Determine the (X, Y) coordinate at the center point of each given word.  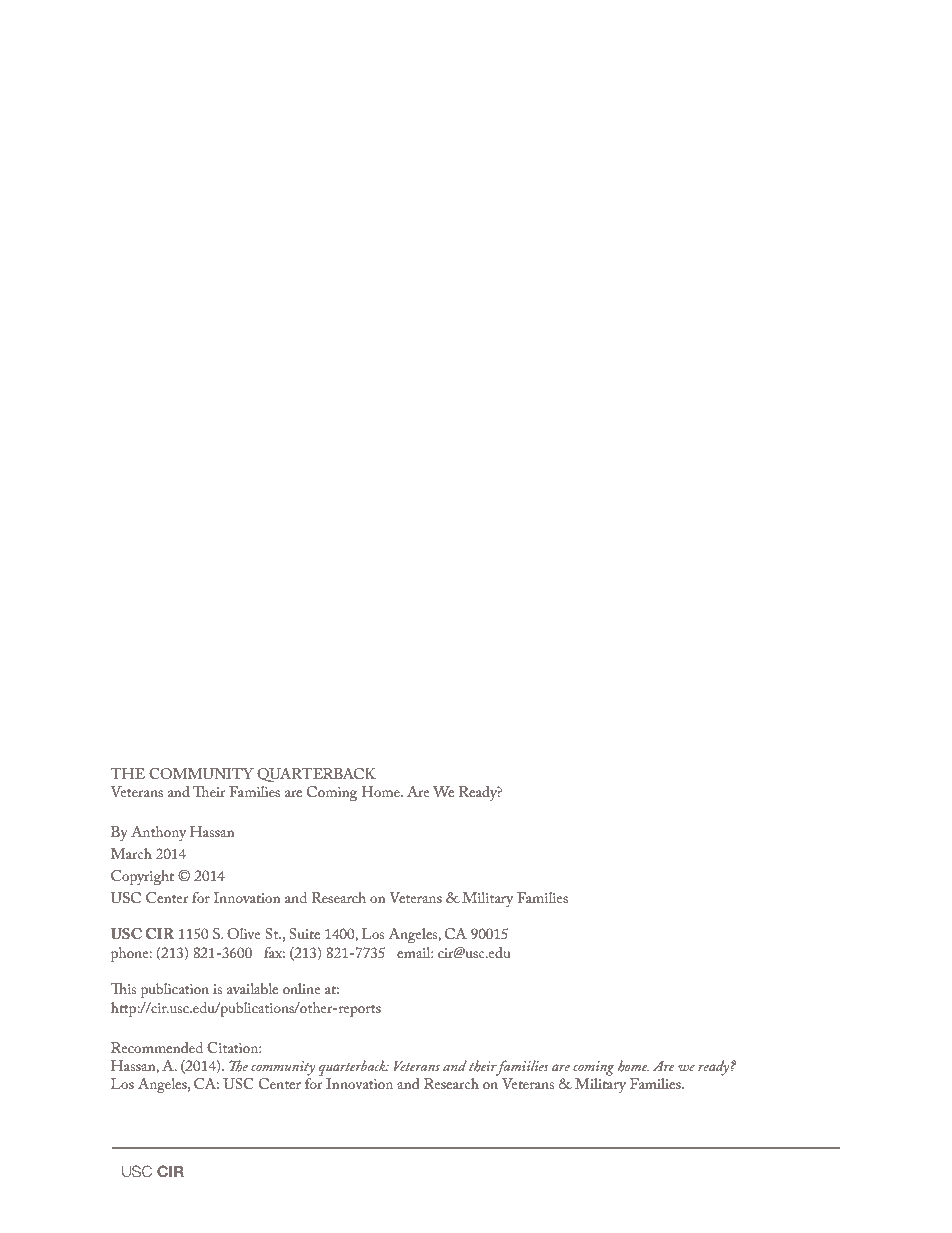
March (131, 853)
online (302, 988)
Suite (304, 933)
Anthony (158, 833)
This (123, 988)
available (252, 988)
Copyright (142, 877)
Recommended (157, 1047)
